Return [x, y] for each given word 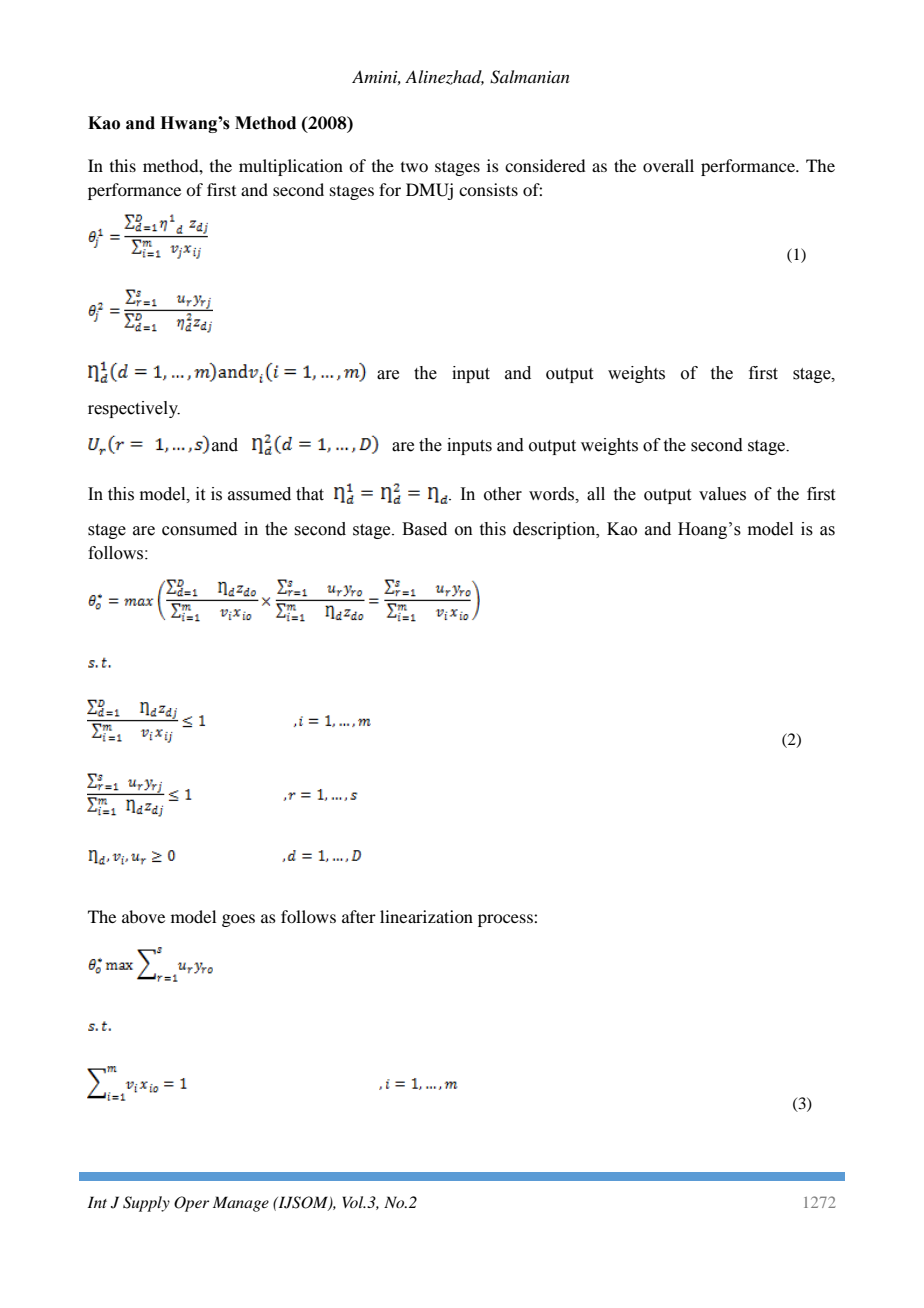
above [143, 916]
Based [424, 529]
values [722, 494]
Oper [191, 1204]
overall [668, 165]
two [414, 167]
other [503, 494]
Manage [241, 1204]
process [506, 920]
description [555, 530]
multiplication [291, 167]
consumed [199, 529]
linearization [426, 916]
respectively [134, 409]
